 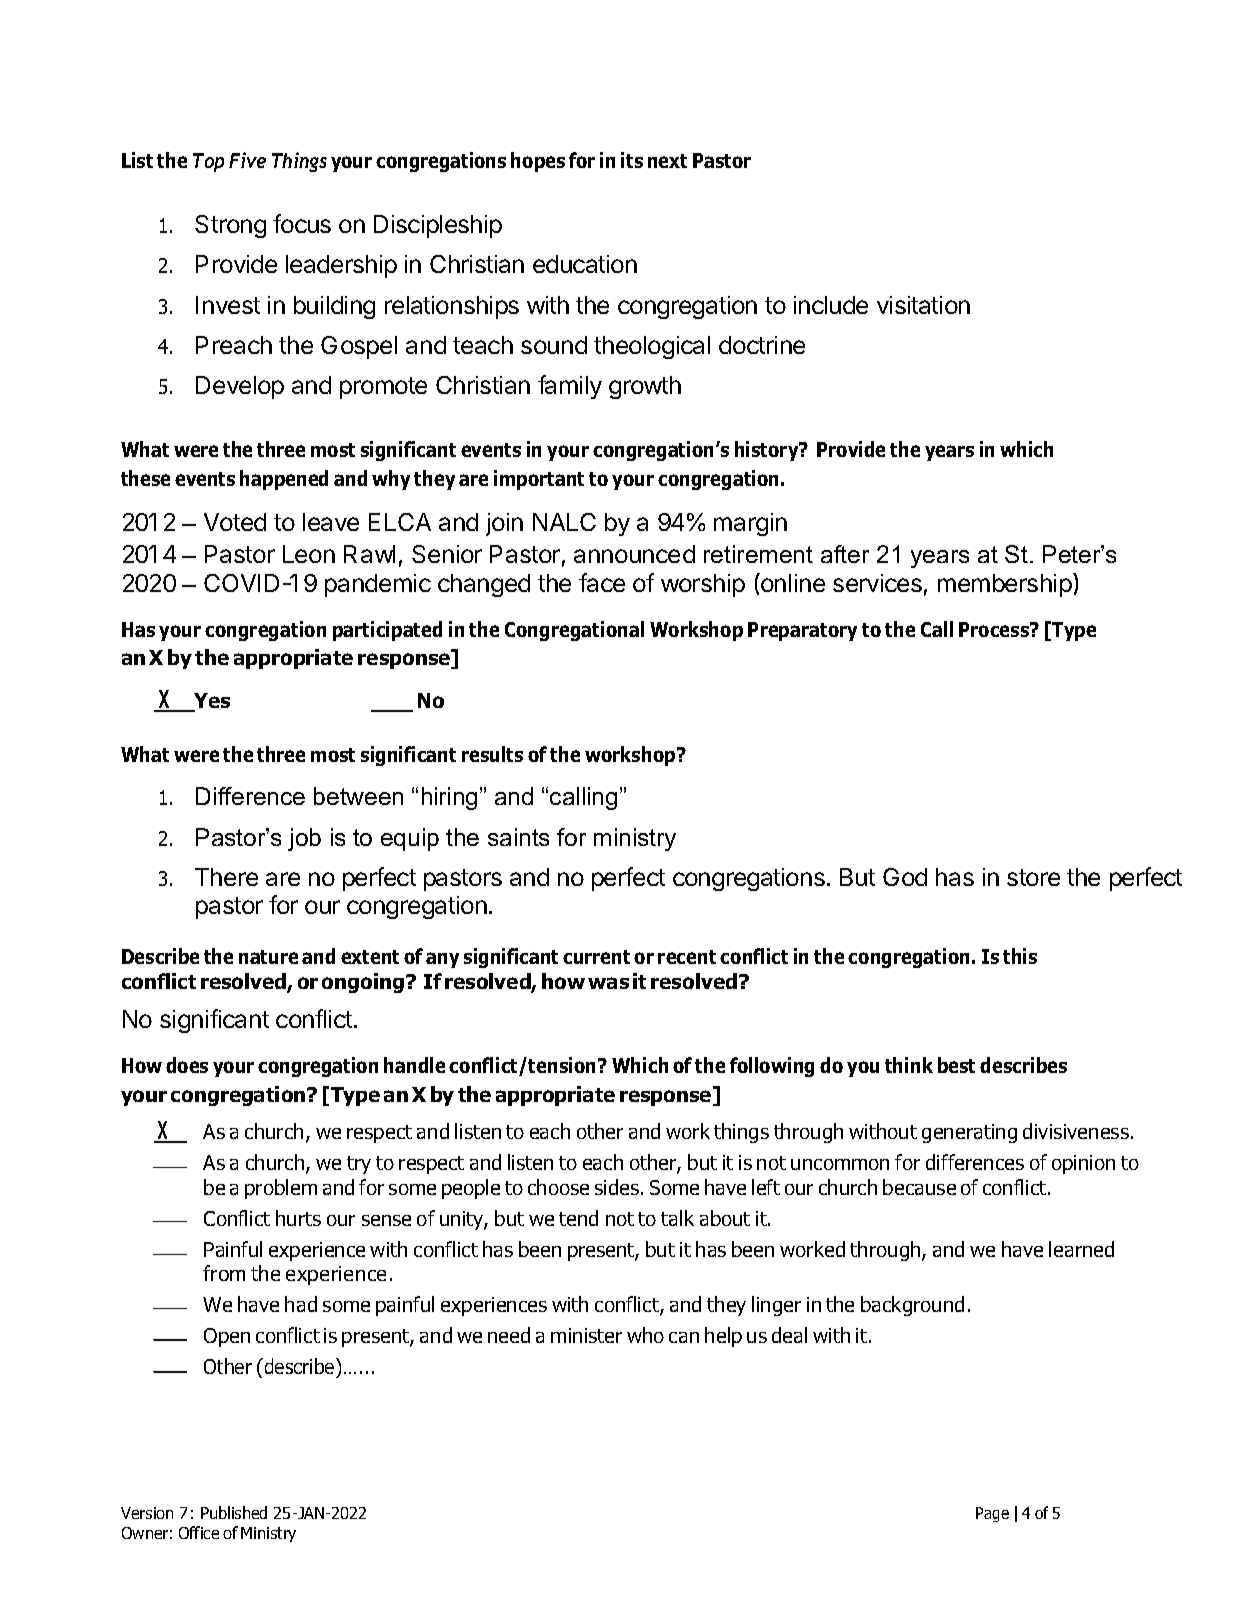 I want to click on Published, so click(x=234, y=1512).
